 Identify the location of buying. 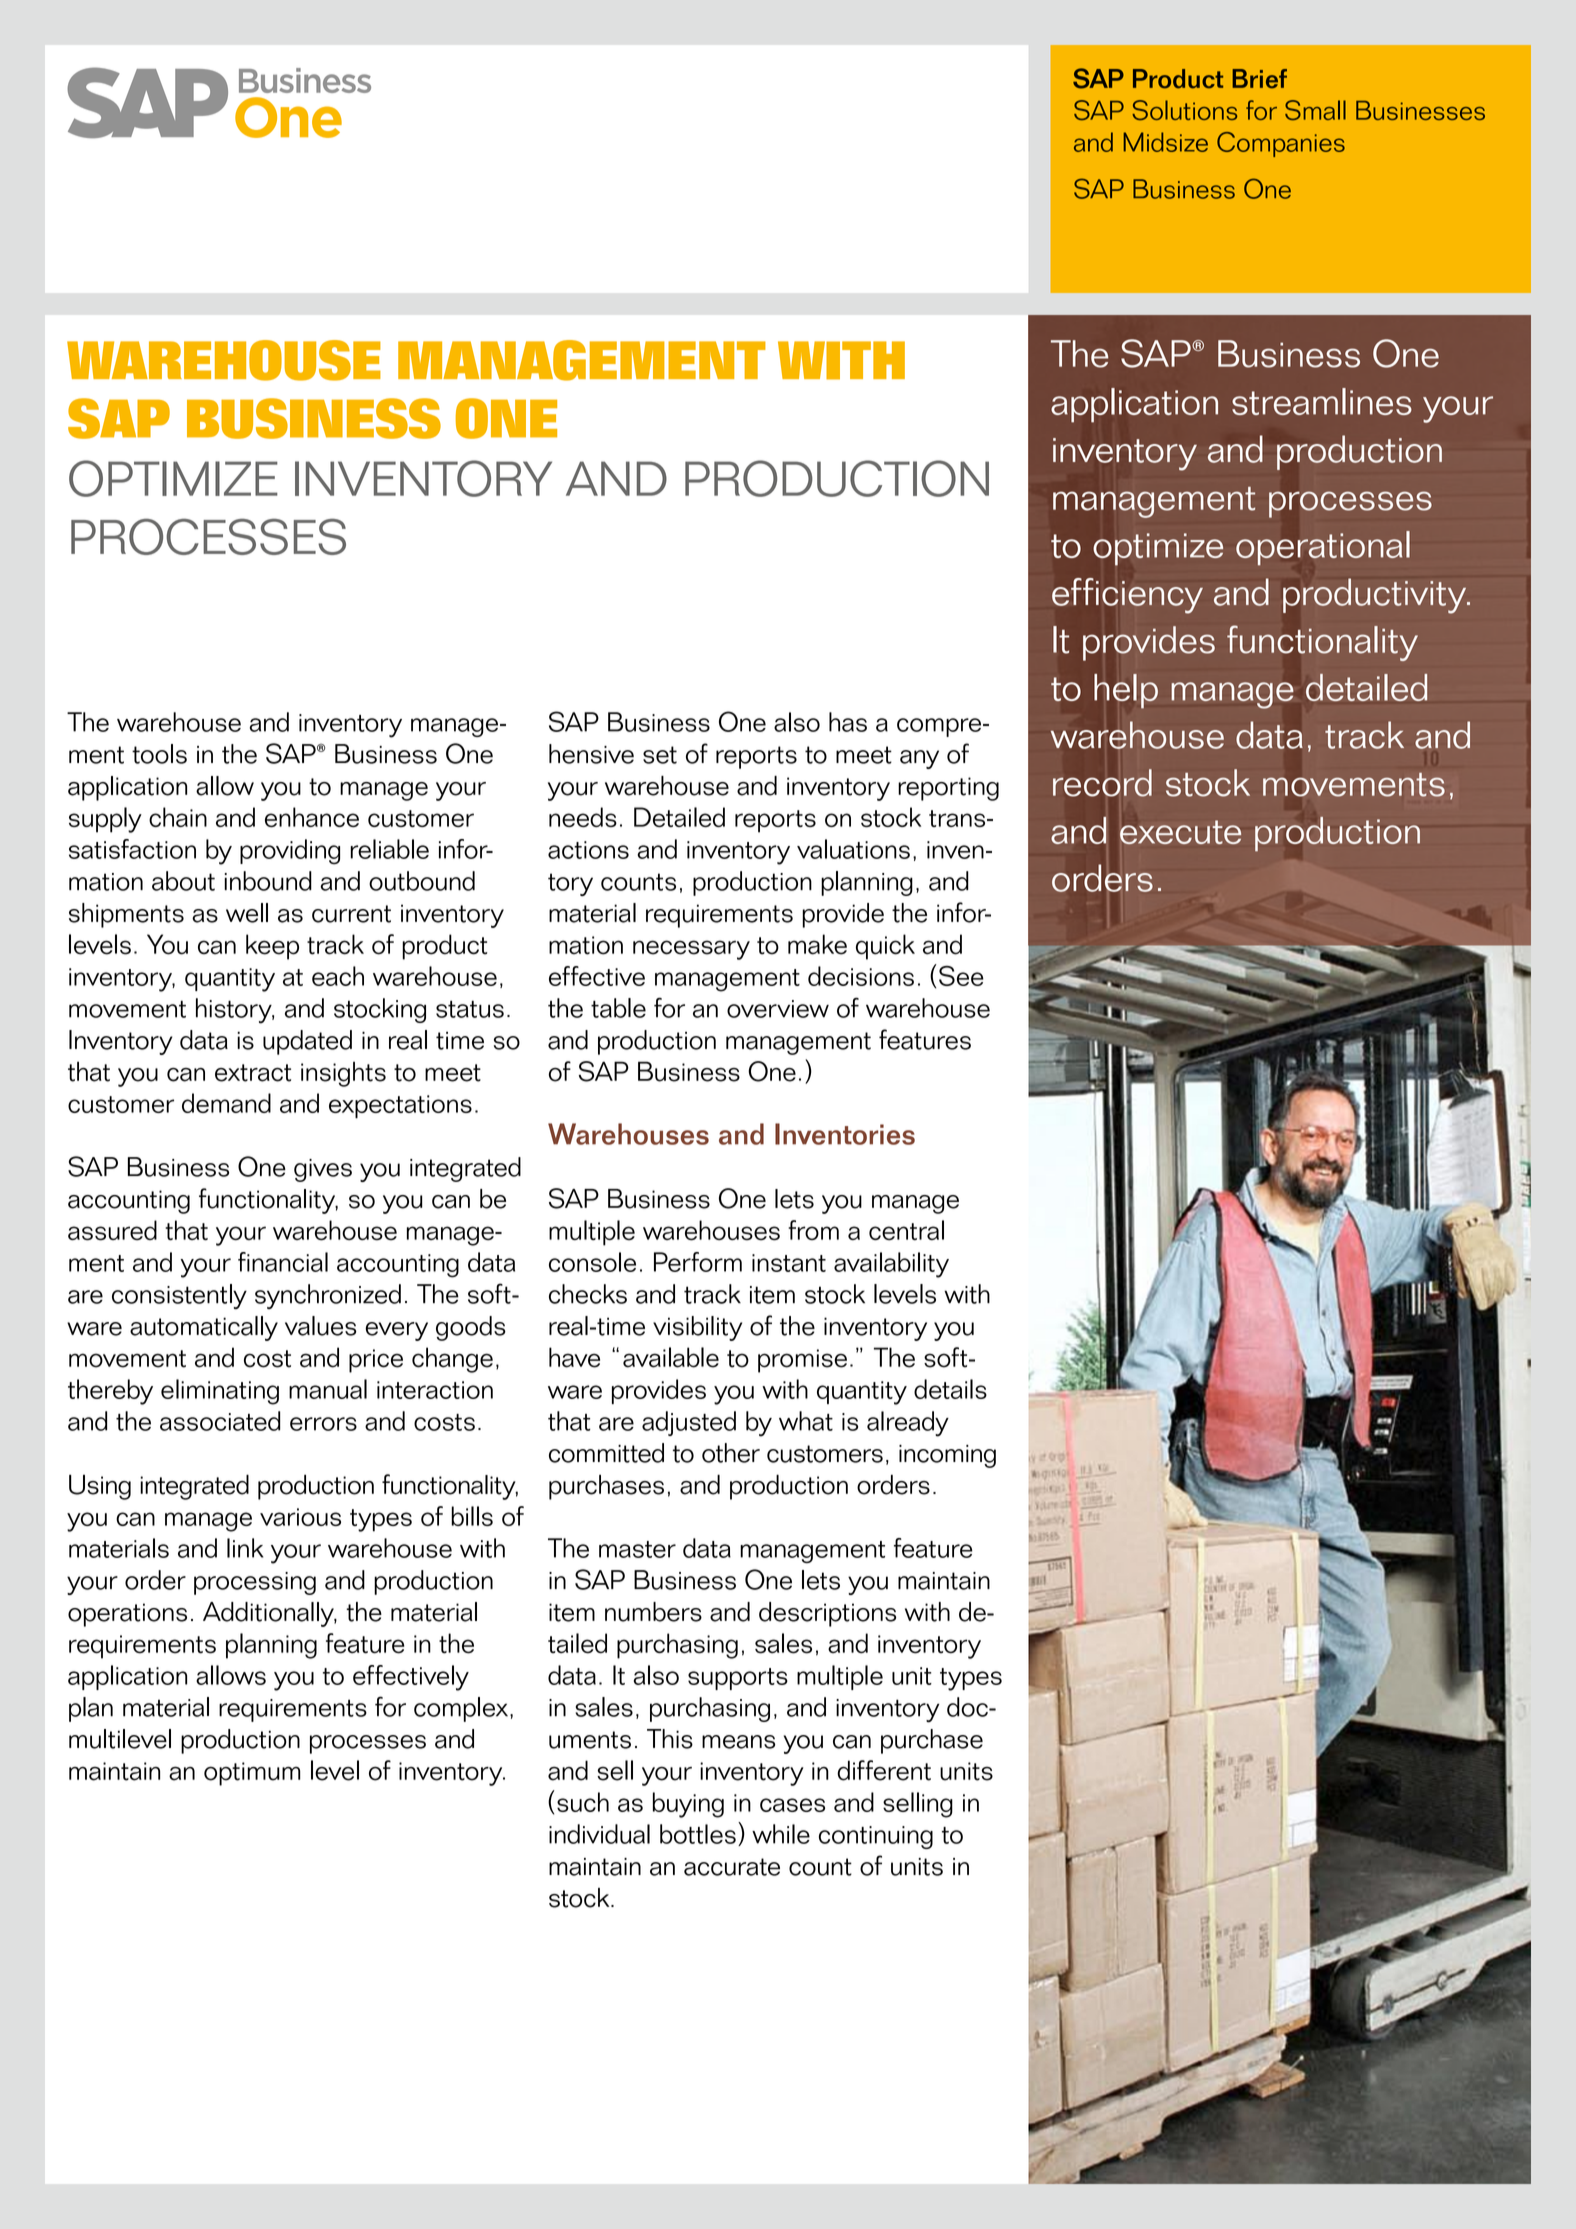
(688, 1805).
